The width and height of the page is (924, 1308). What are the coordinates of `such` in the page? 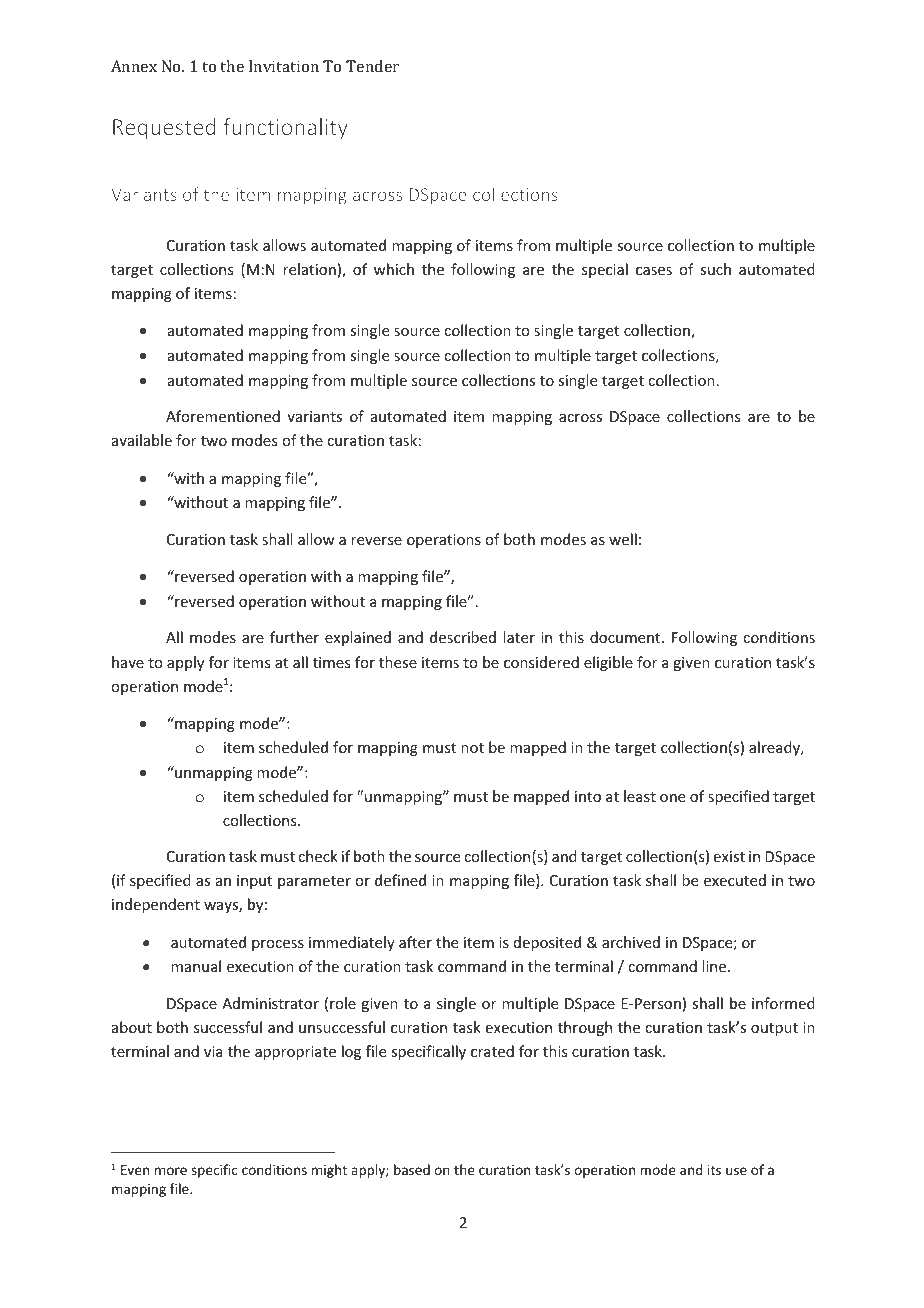 It's located at (715, 269).
